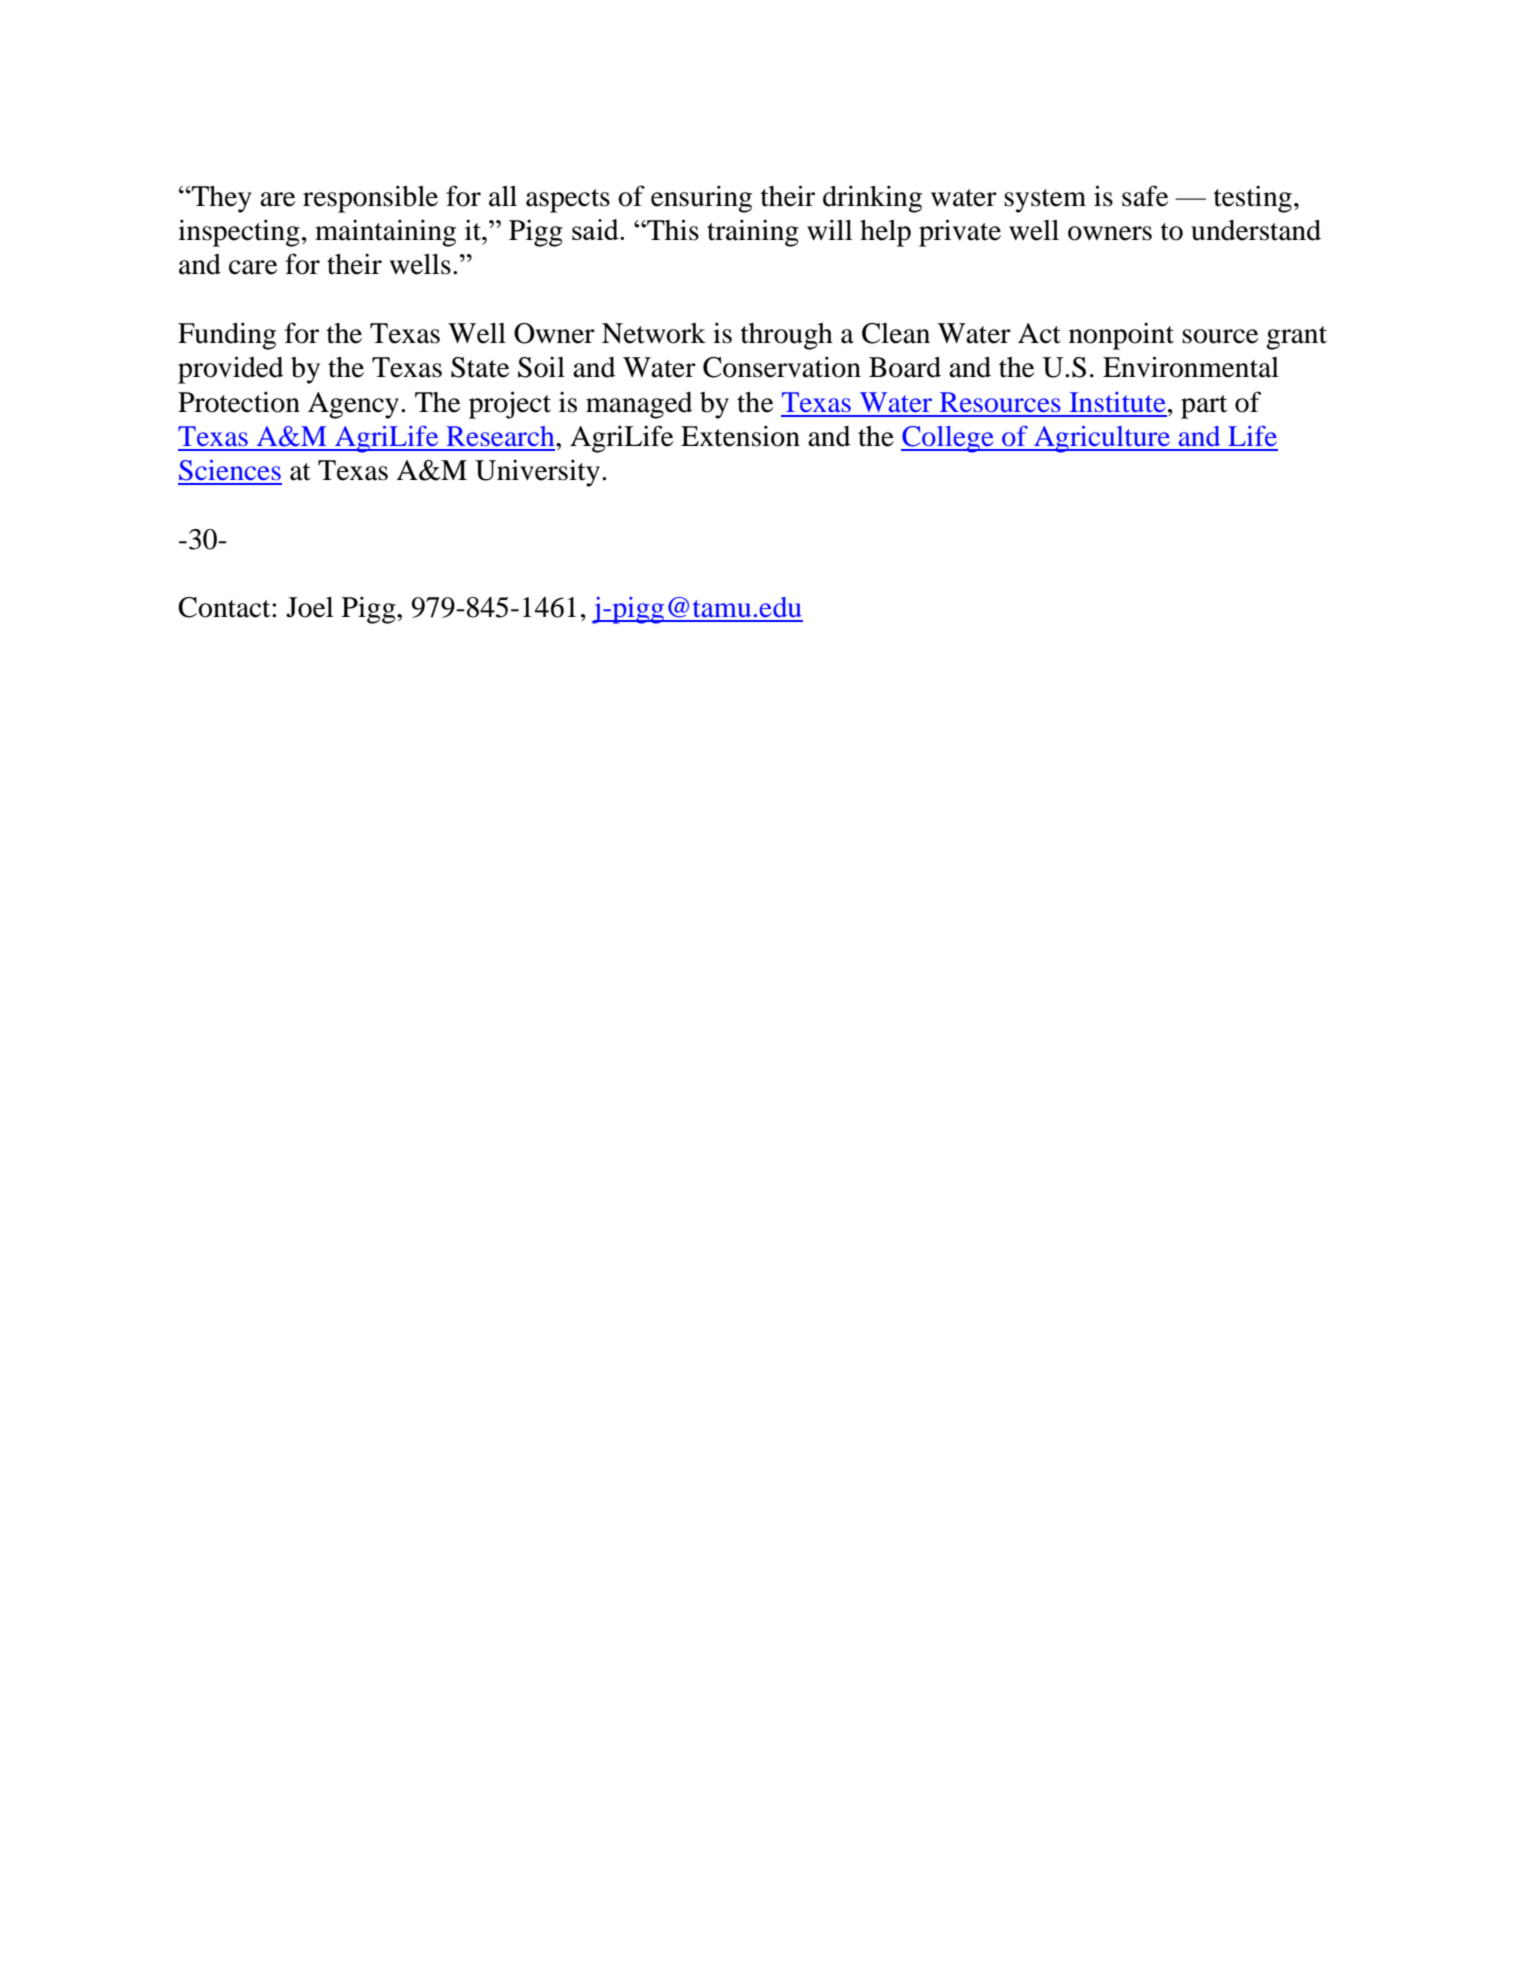 The width and height of the document is (1515, 1961). Describe the element at coordinates (309, 607) in the document. I see `Joel` at that location.
